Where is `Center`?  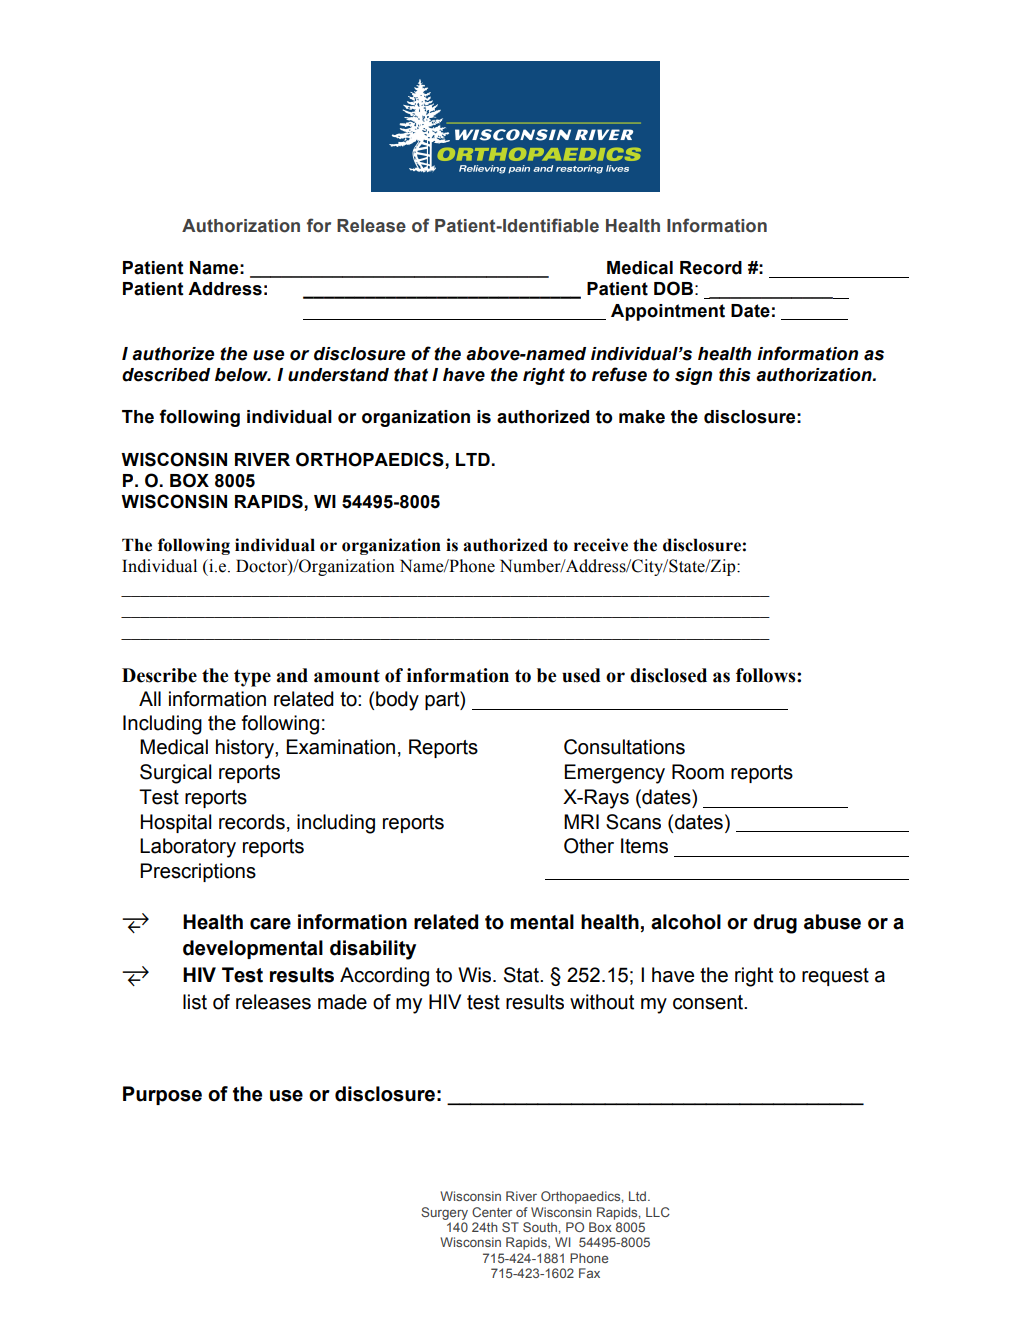 Center is located at coordinates (492, 1212).
